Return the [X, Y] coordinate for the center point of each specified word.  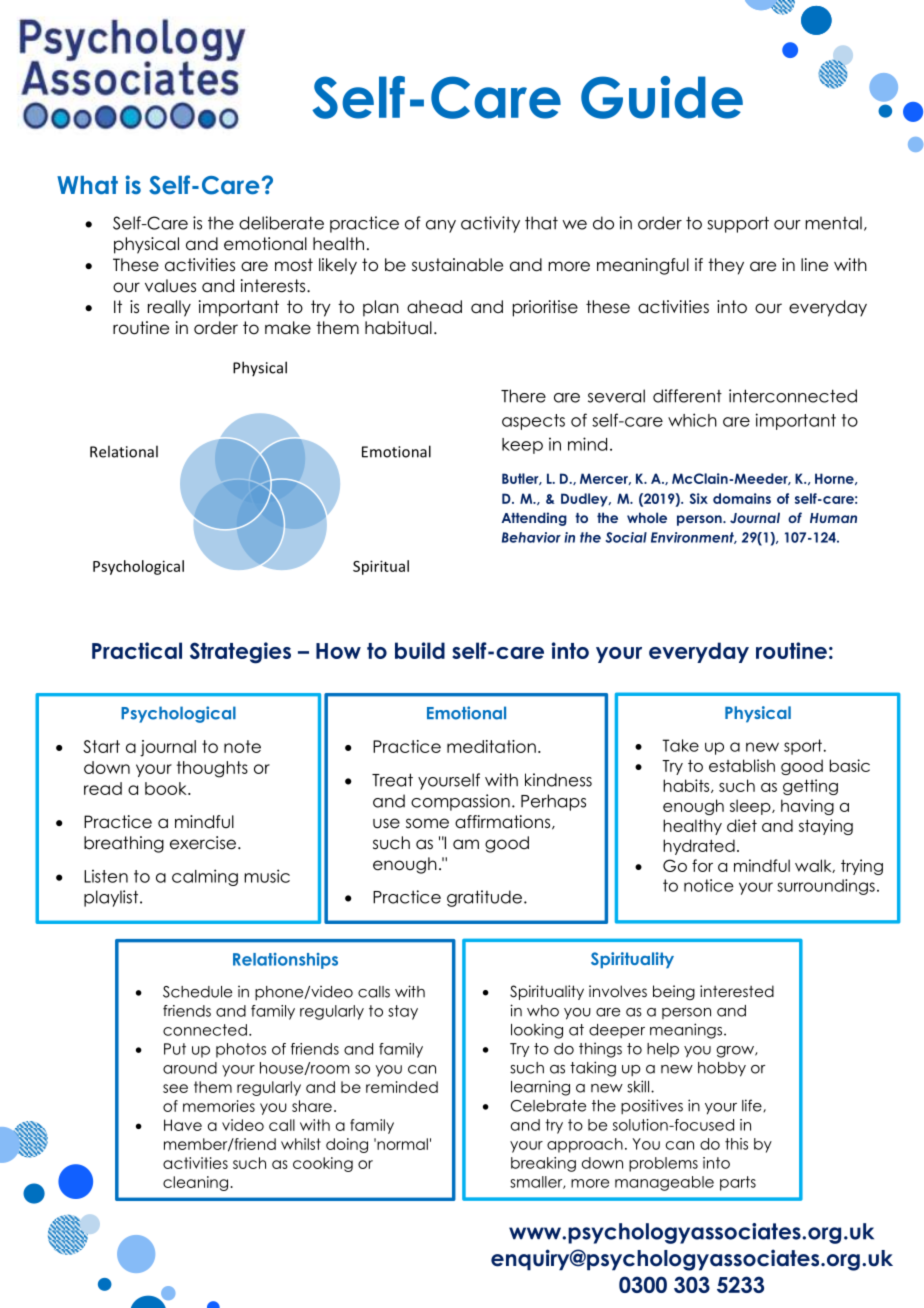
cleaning [195, 1183]
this [736, 1144]
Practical [137, 650]
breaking [543, 1164]
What [87, 185]
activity [490, 224]
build [420, 650]
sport [803, 747]
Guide [662, 97]
